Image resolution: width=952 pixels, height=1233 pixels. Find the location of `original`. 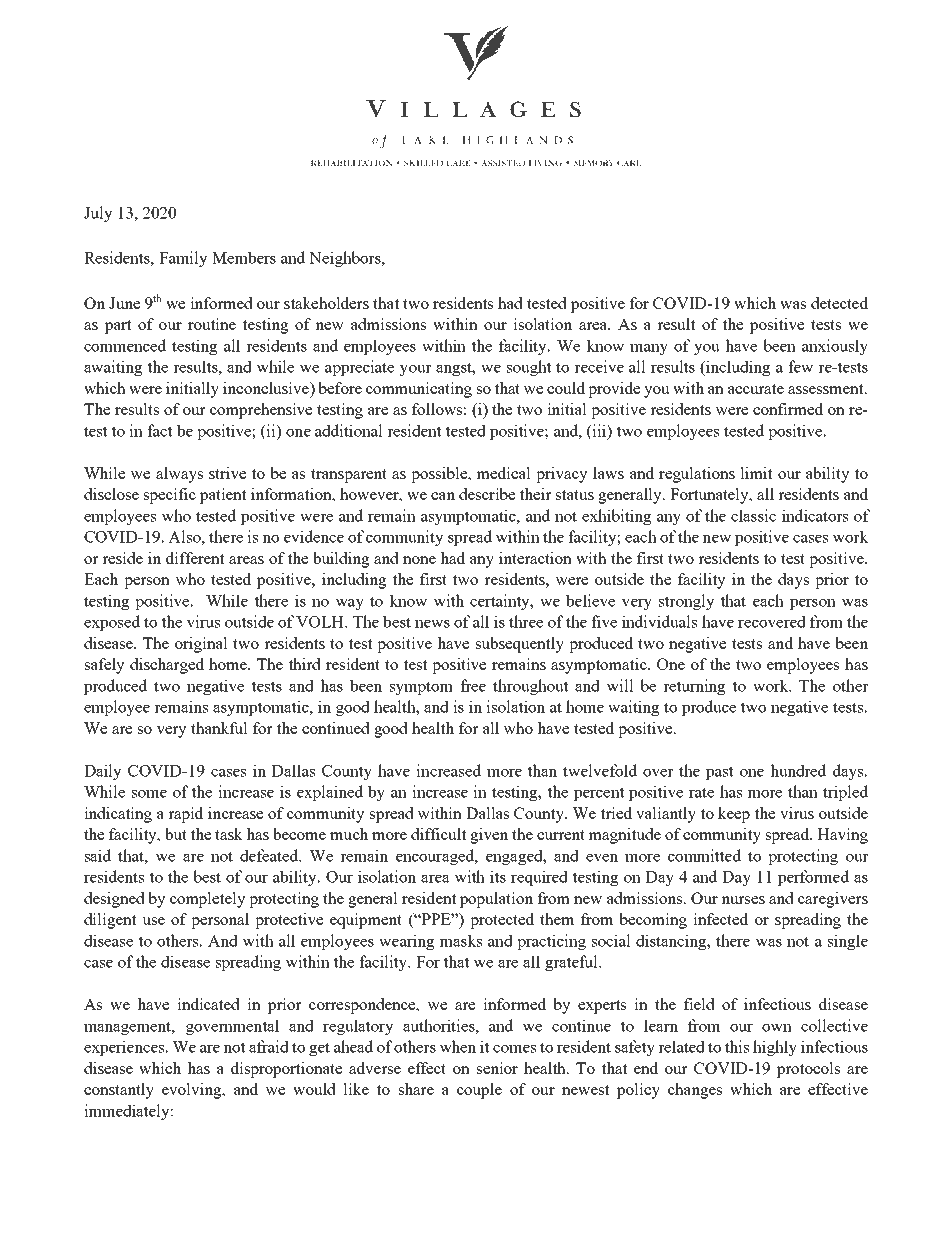

original is located at coordinates (201, 645).
